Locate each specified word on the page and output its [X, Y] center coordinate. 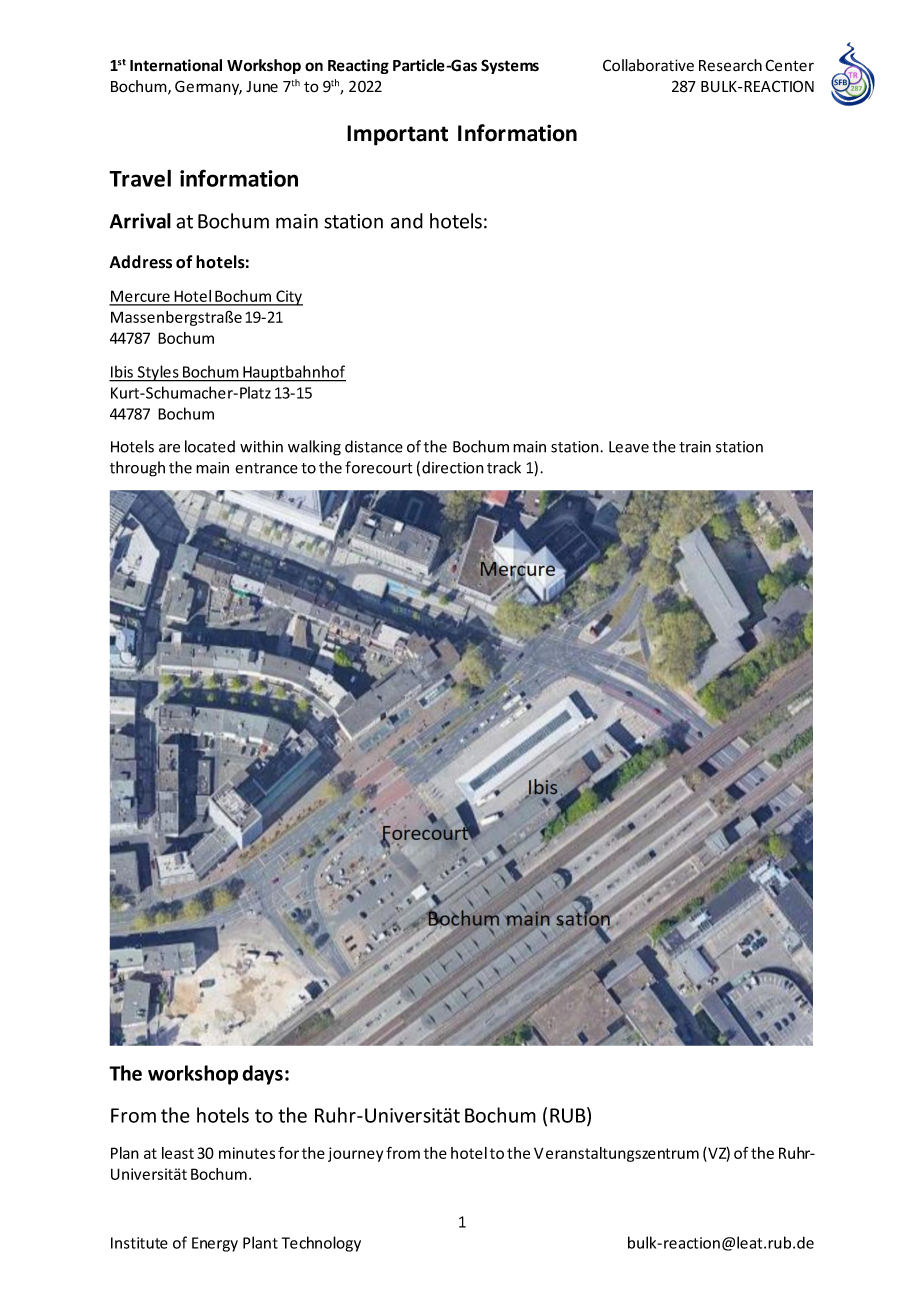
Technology [321, 1244]
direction [453, 467]
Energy [215, 1244]
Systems [510, 66]
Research [730, 65]
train [695, 447]
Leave [629, 447]
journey [355, 1154]
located [210, 446]
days [262, 1075]
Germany [208, 87]
